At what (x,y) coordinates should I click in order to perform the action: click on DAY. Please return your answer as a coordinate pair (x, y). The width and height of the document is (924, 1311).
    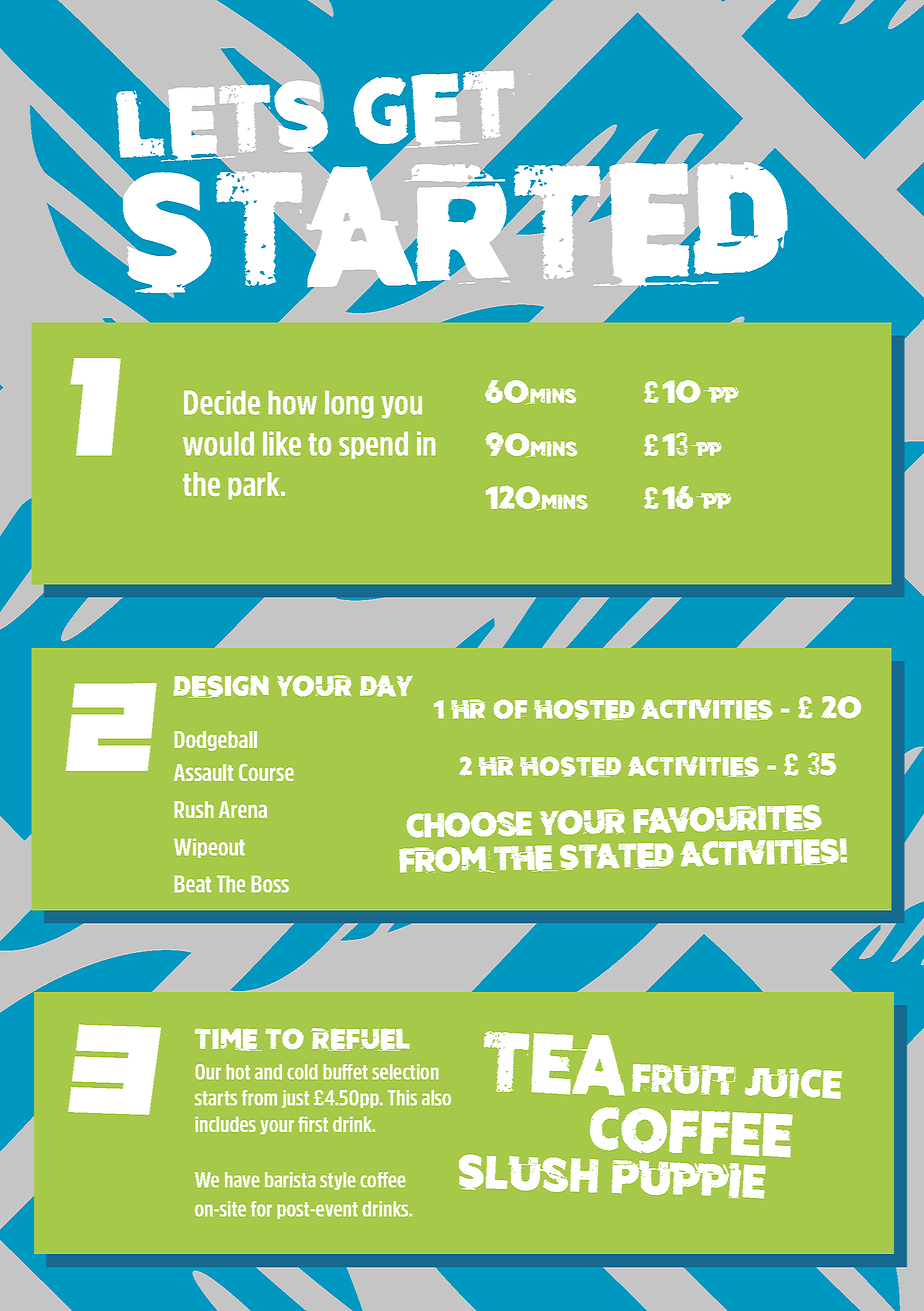
    Looking at the image, I should click on (386, 686).
